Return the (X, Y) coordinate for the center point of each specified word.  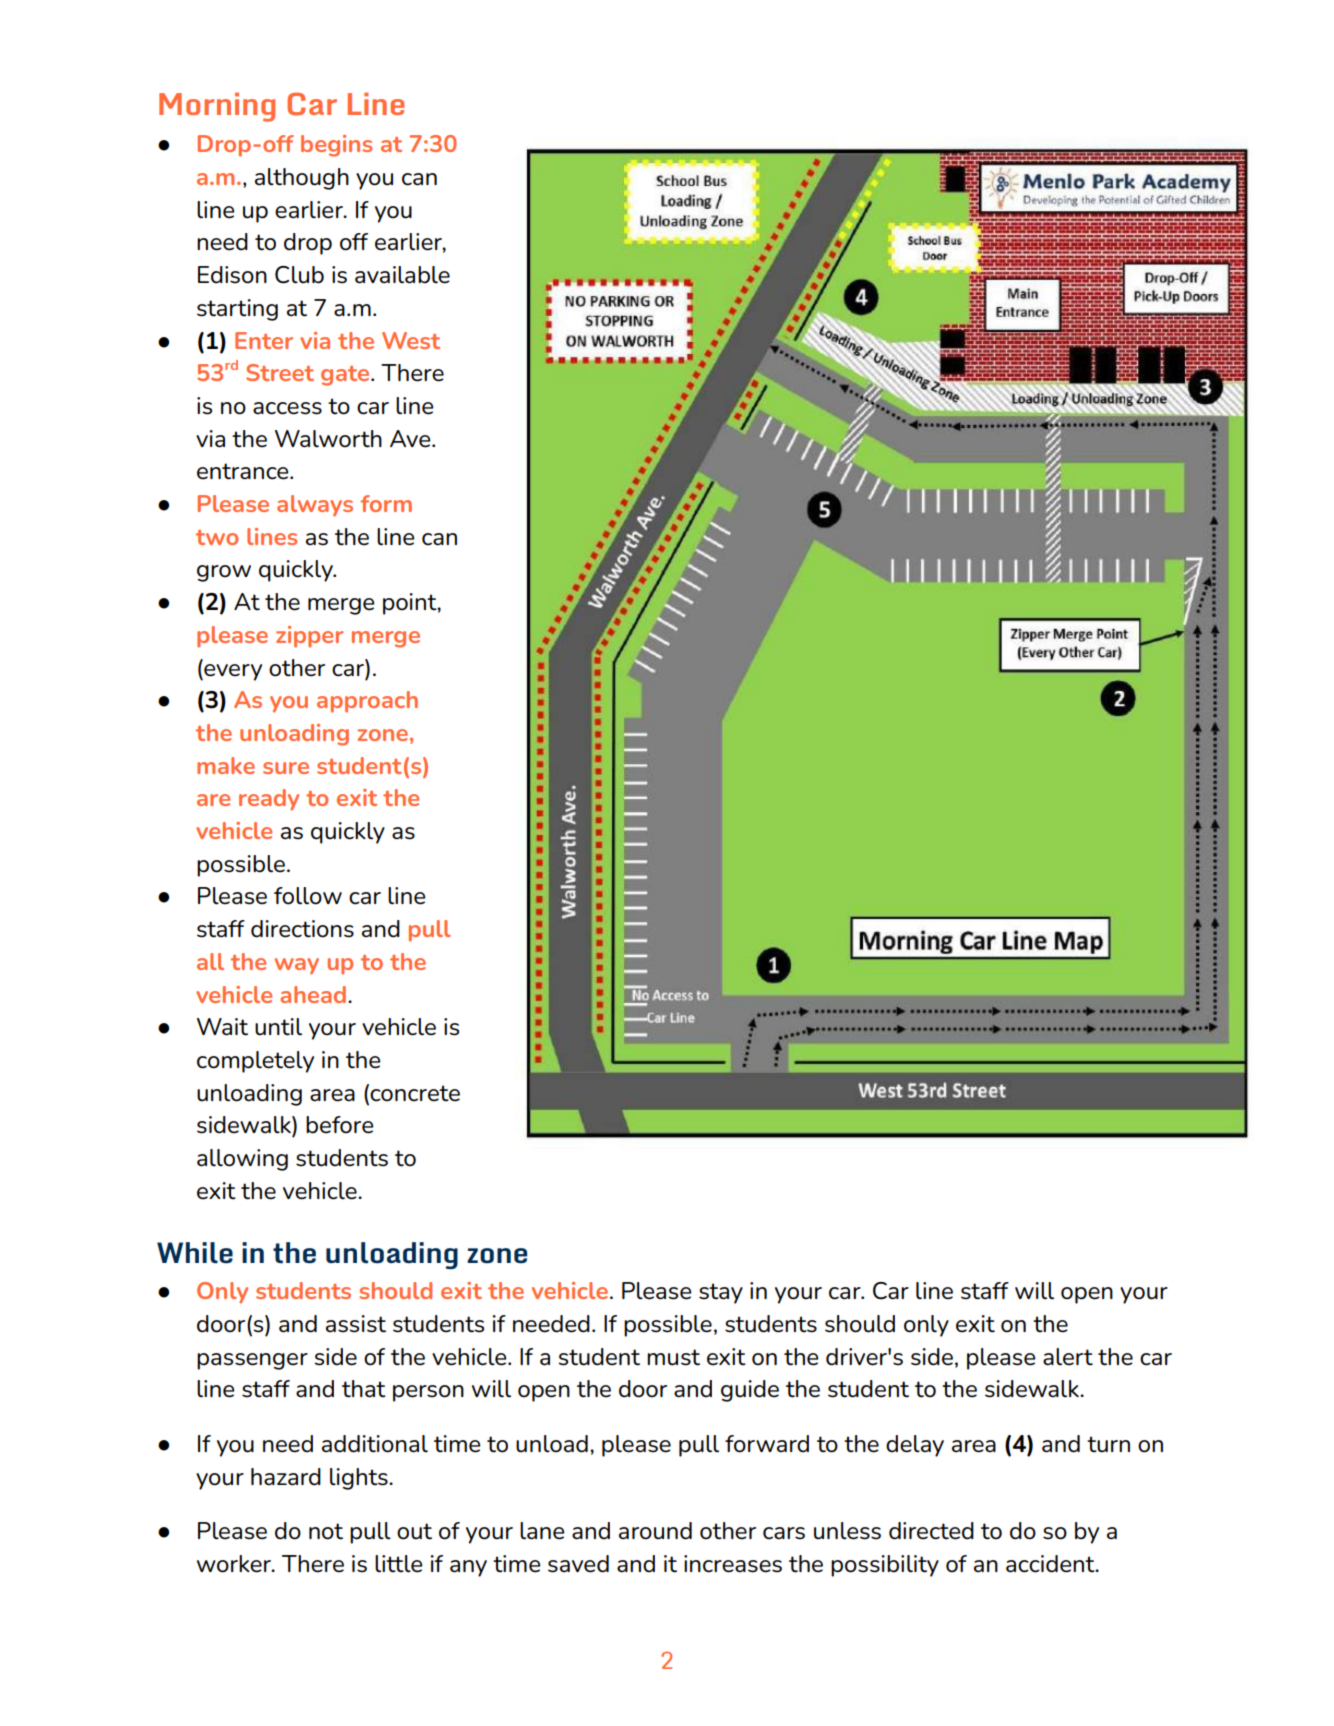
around (655, 1531)
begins (336, 146)
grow (224, 573)
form (386, 503)
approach (367, 702)
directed (931, 1531)
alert (1068, 1357)
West (411, 340)
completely (255, 1062)
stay (721, 1293)
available (402, 275)
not (326, 1531)
